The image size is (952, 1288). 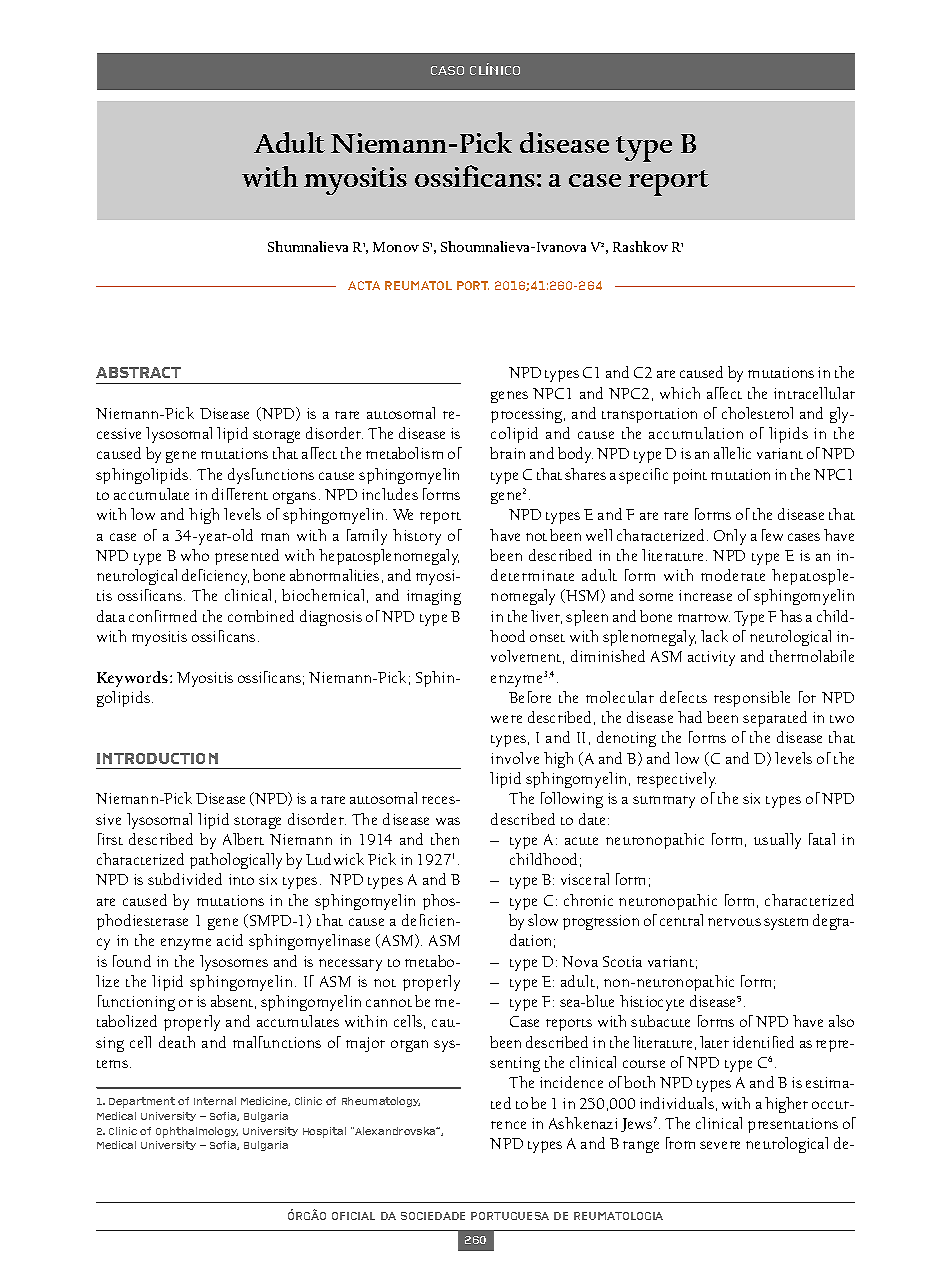 I want to click on imaging, so click(x=434, y=597).
